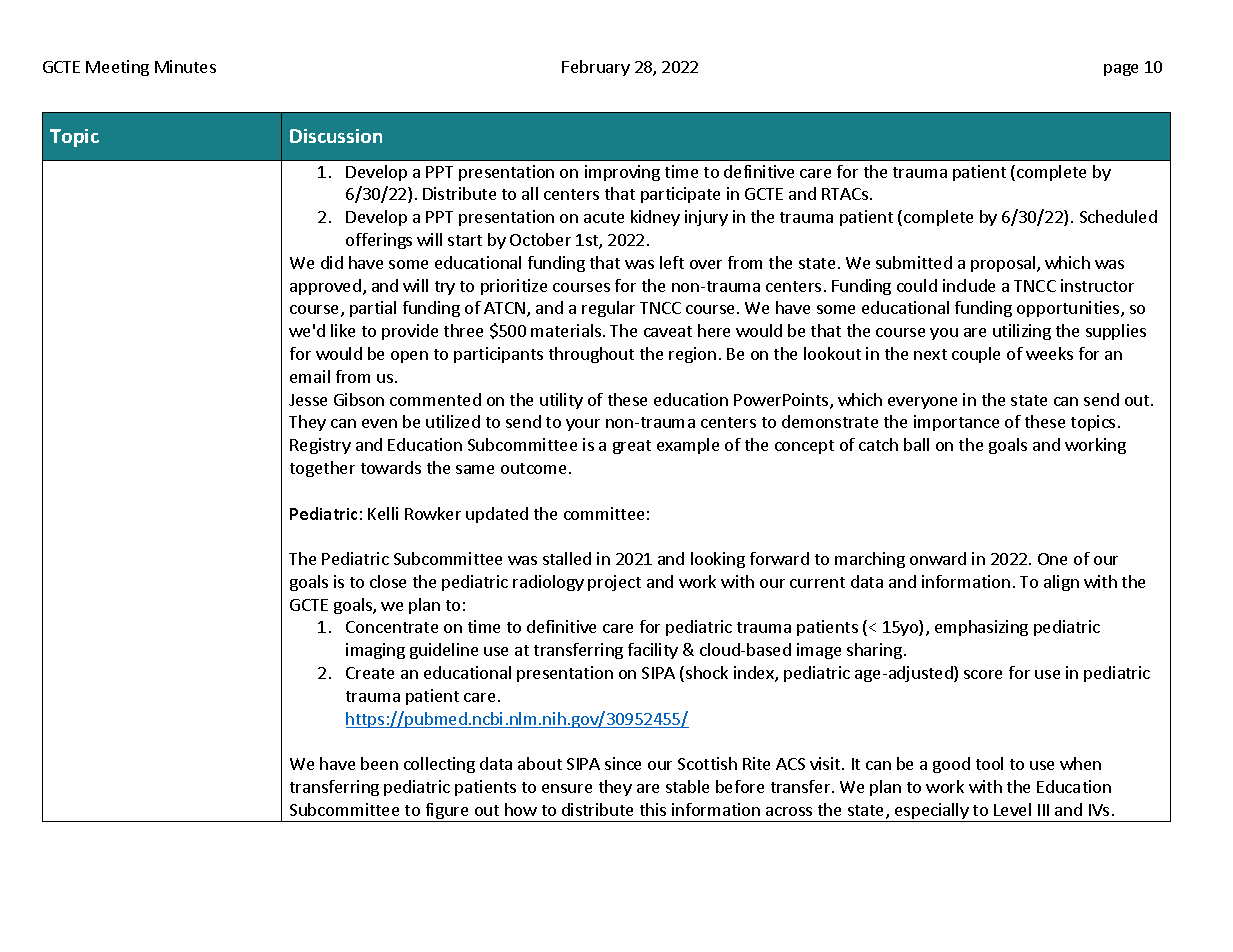  I want to click on Minutes, so click(185, 66).
